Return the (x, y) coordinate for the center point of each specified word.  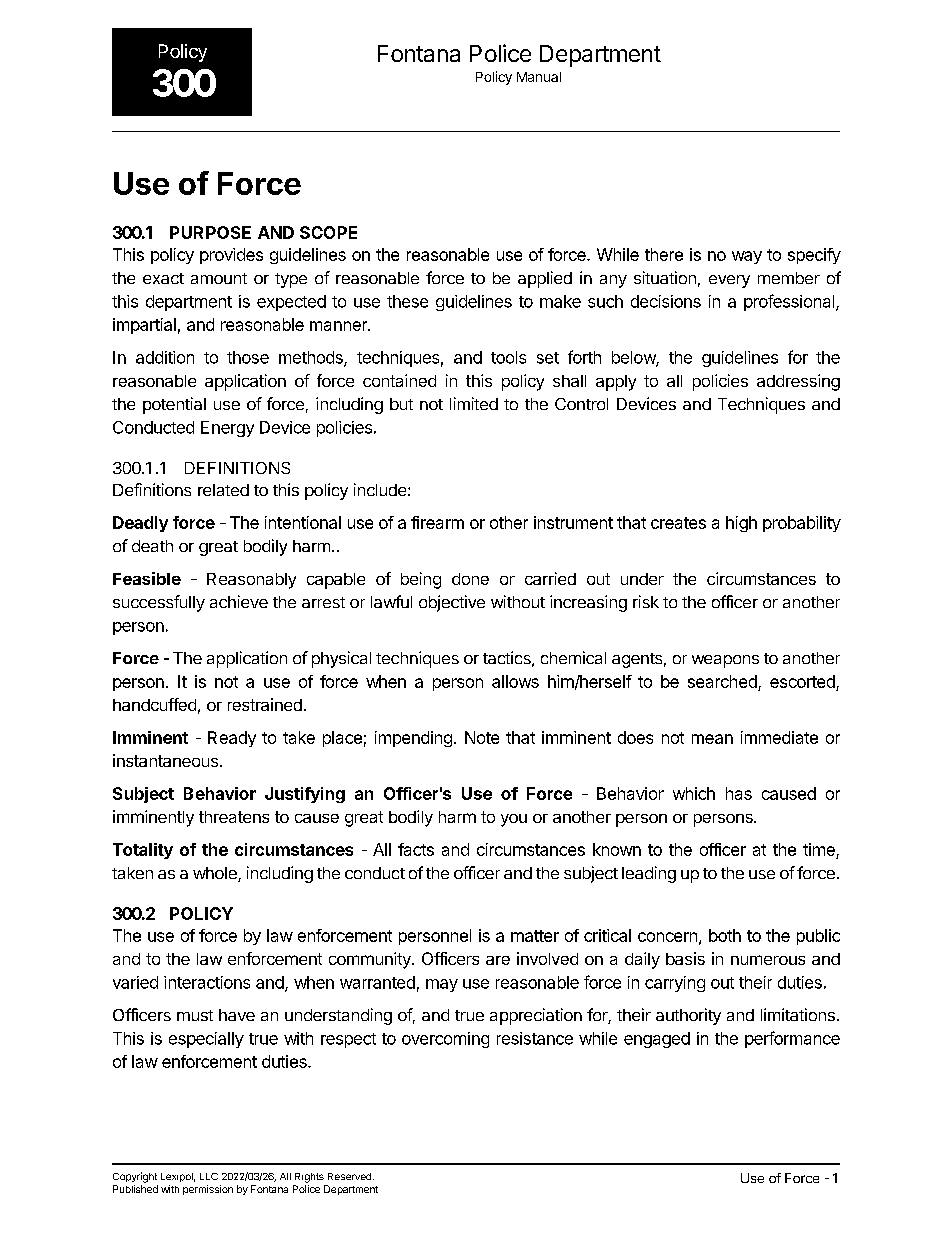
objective (452, 603)
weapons (725, 661)
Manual (539, 77)
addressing (798, 382)
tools (508, 357)
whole (216, 874)
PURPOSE (210, 232)
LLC (209, 1176)
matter (535, 936)
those (248, 357)
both (725, 935)
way (747, 257)
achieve (239, 601)
